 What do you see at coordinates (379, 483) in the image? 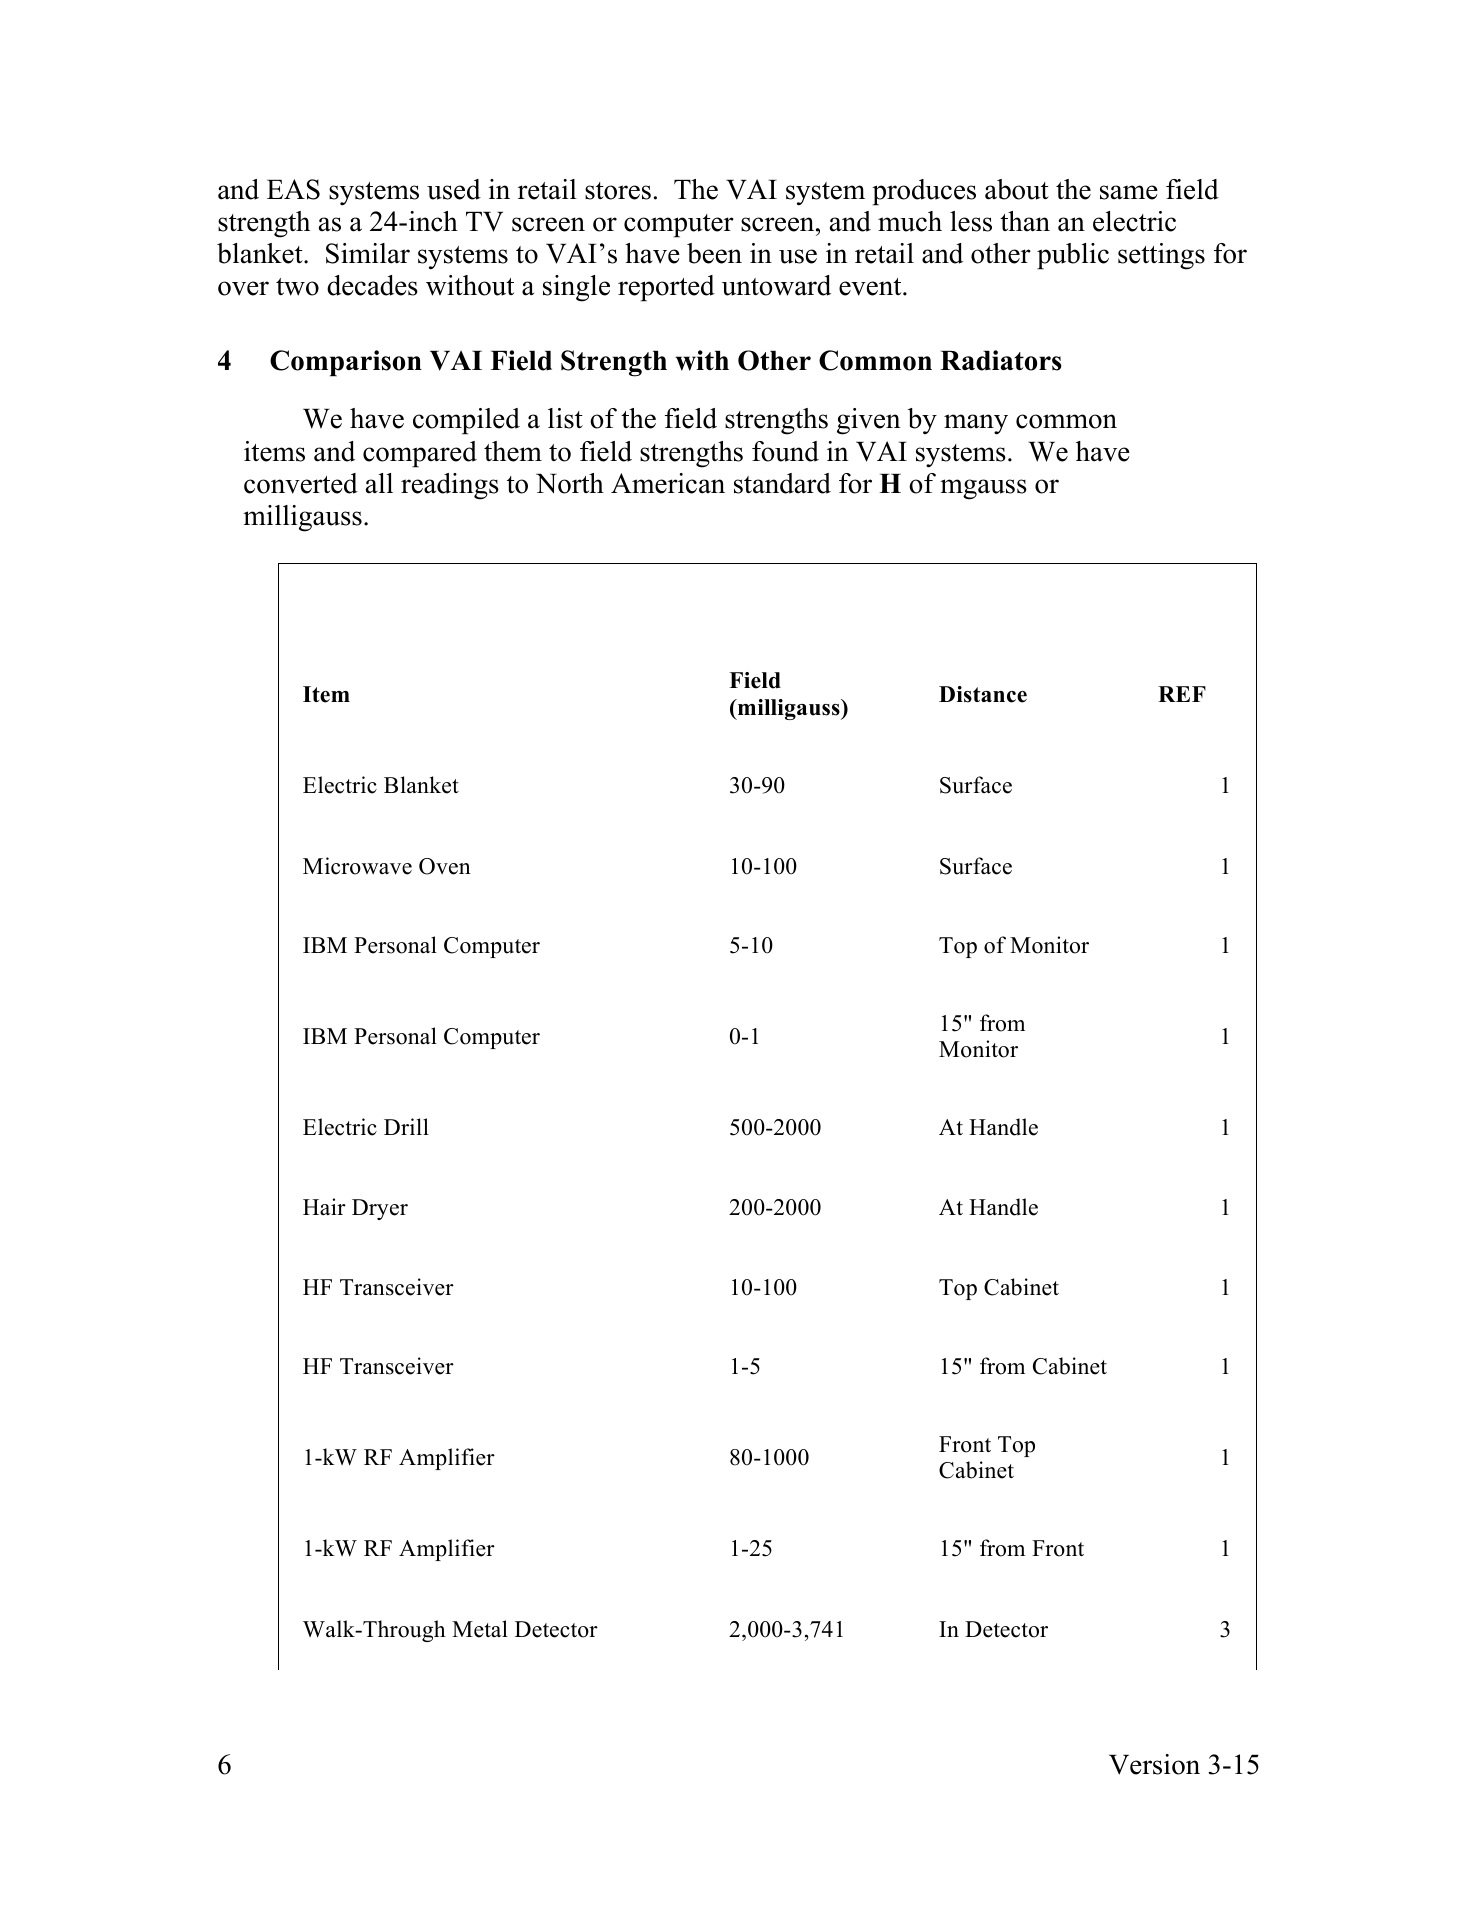
I see `all` at bounding box center [379, 483].
